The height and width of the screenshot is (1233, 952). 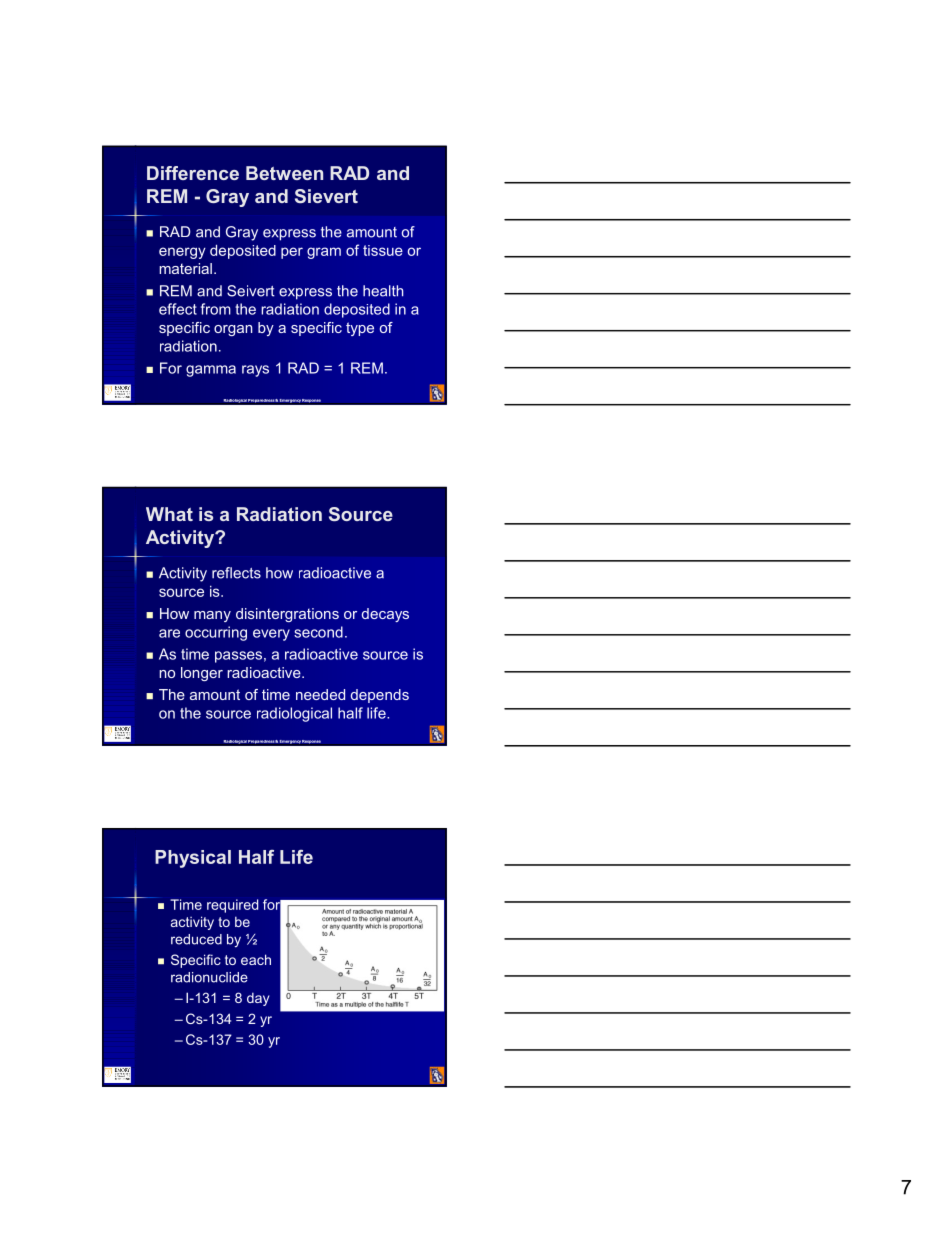 I want to click on needed, so click(x=320, y=694).
